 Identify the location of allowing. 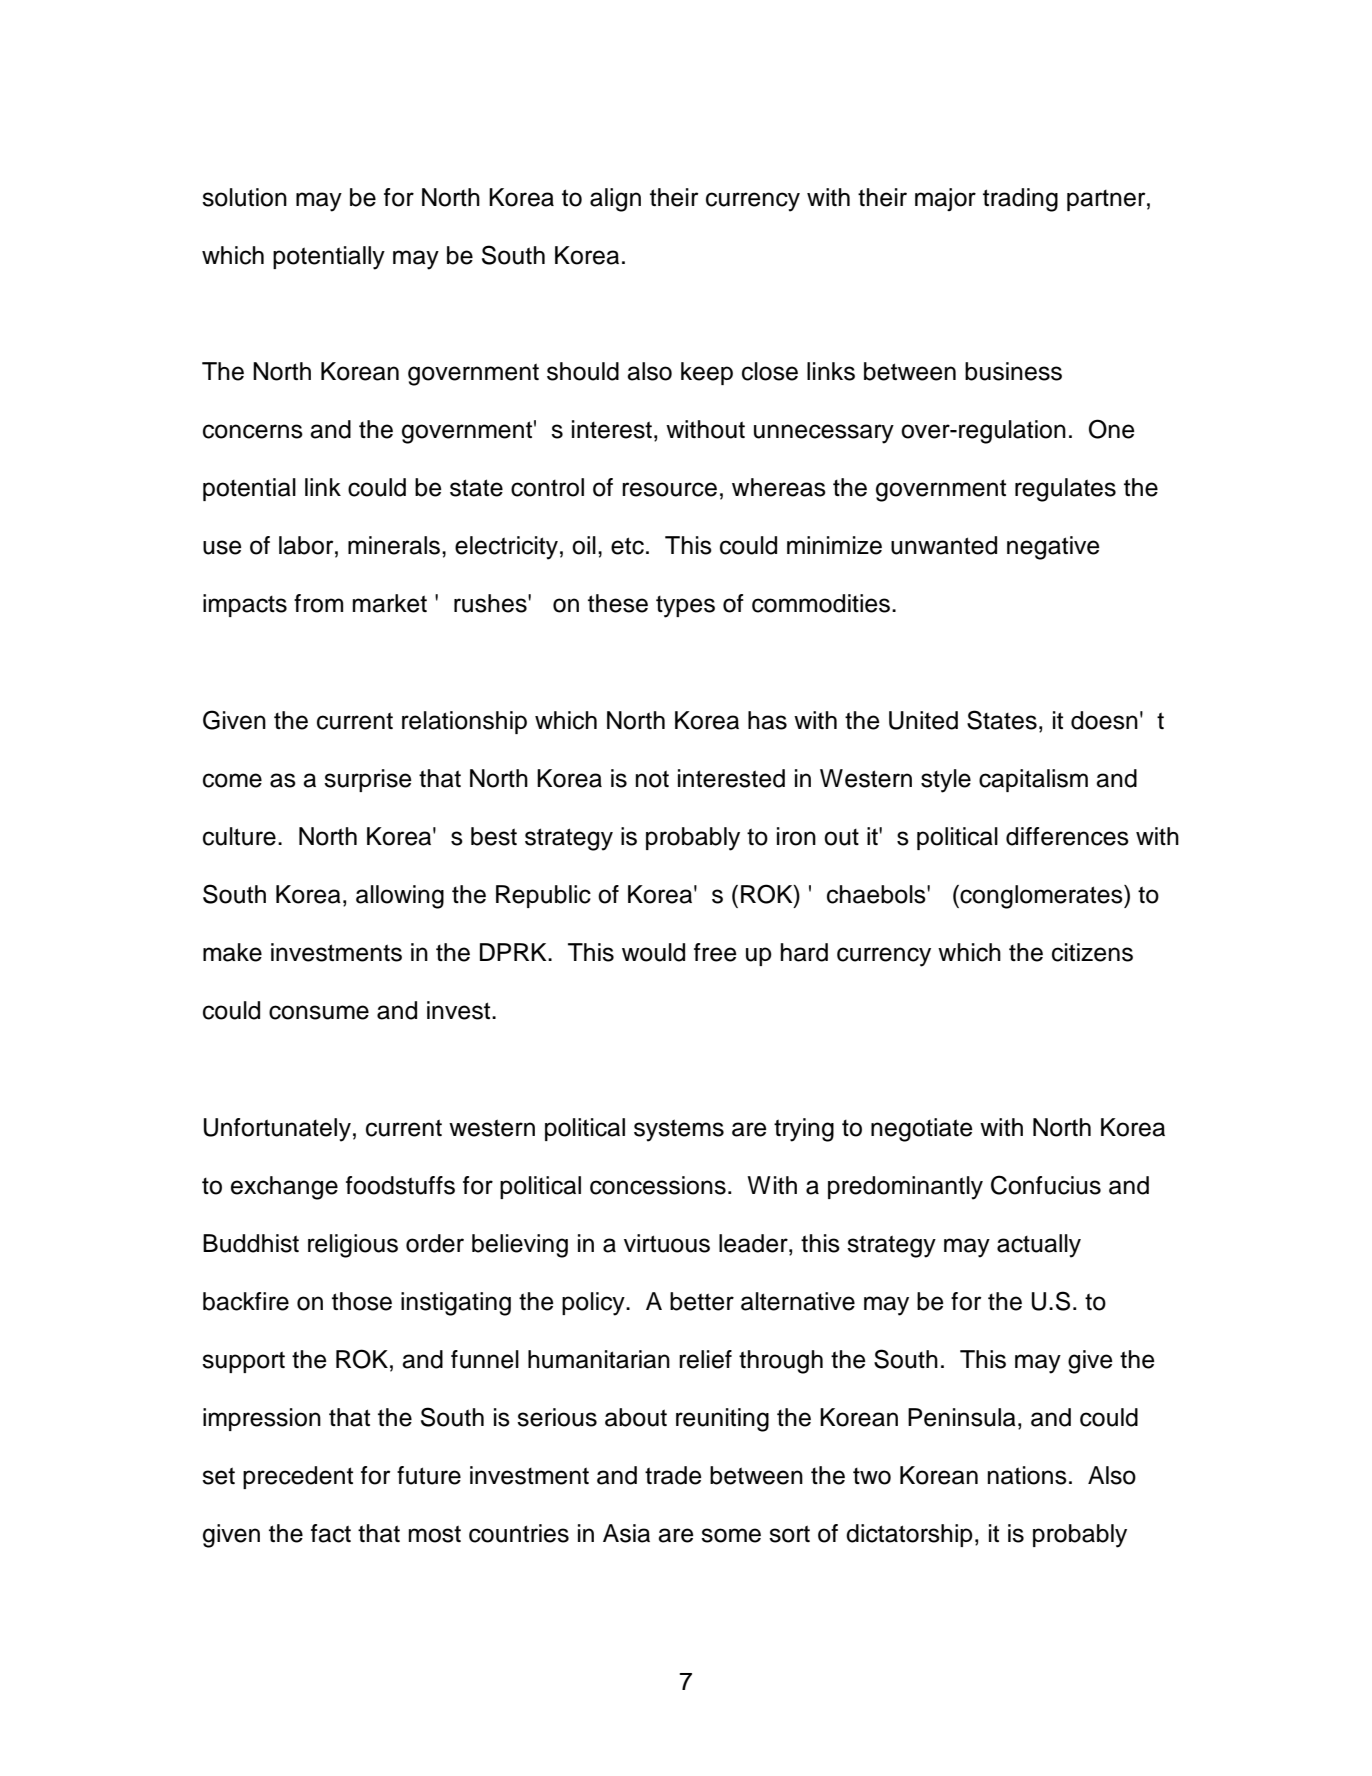
(400, 897).
